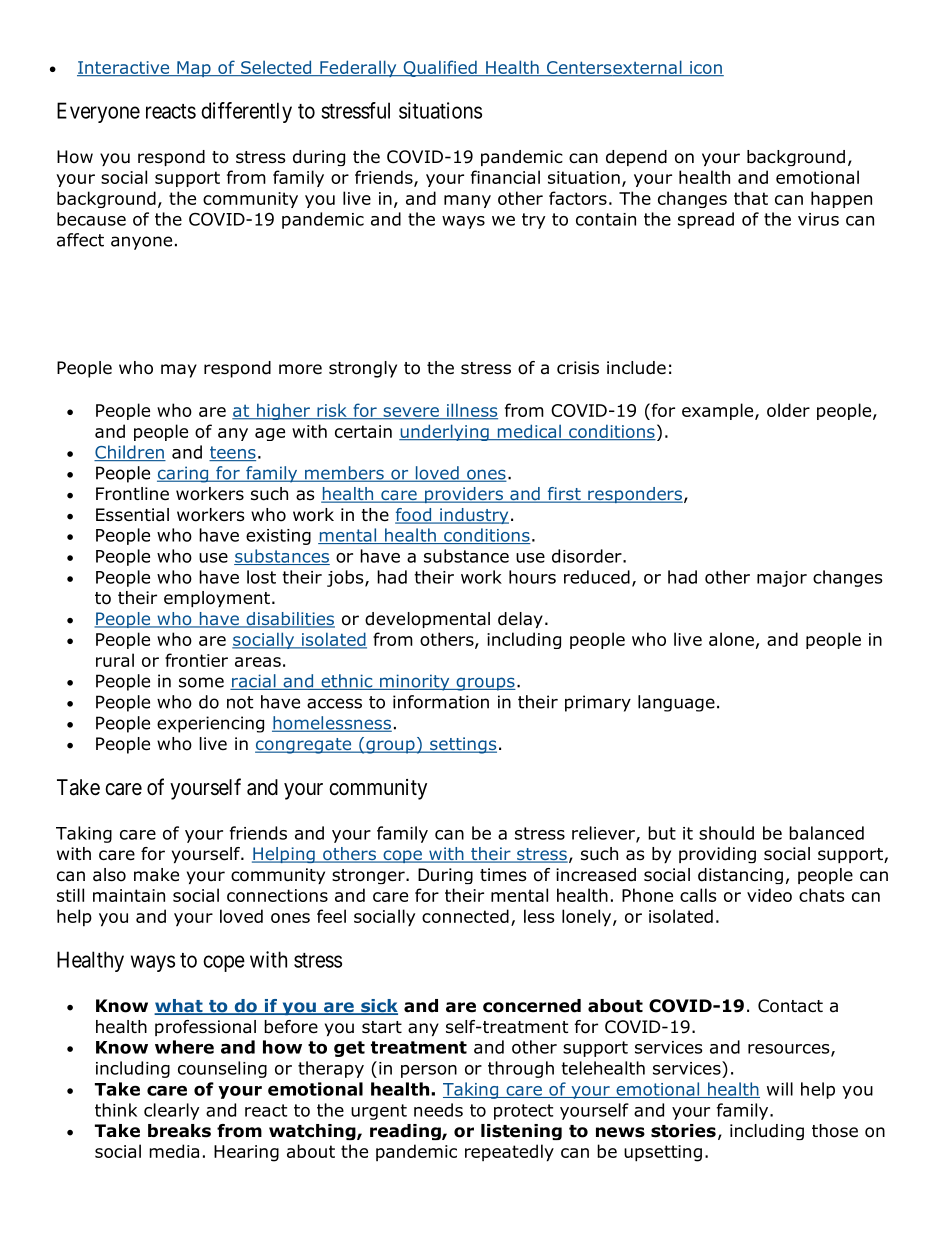 This screenshot has width=952, height=1233. Describe the element at coordinates (520, 620) in the screenshot. I see `delay` at that location.
